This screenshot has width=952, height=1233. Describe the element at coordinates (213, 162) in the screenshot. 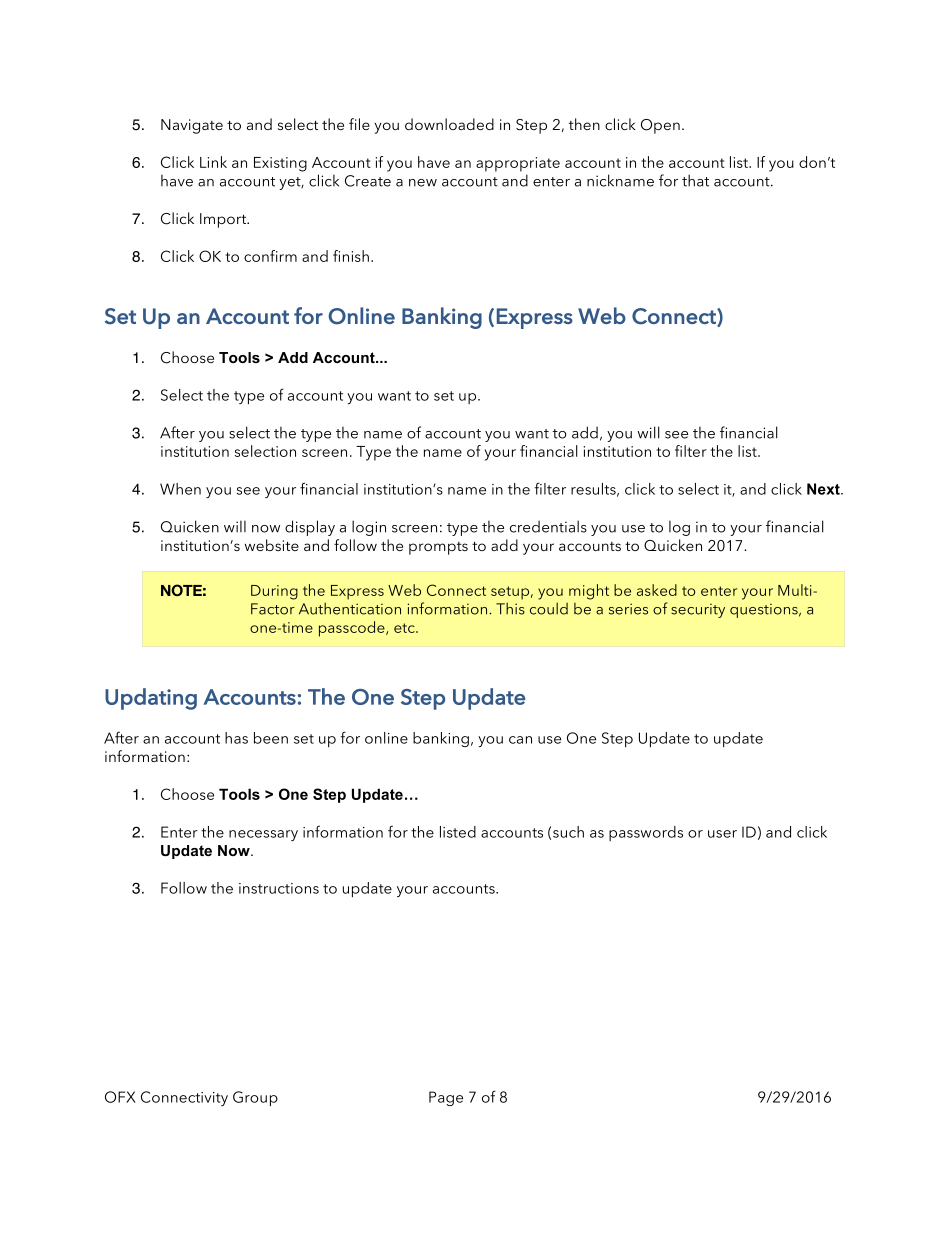

I see `Link` at that location.
